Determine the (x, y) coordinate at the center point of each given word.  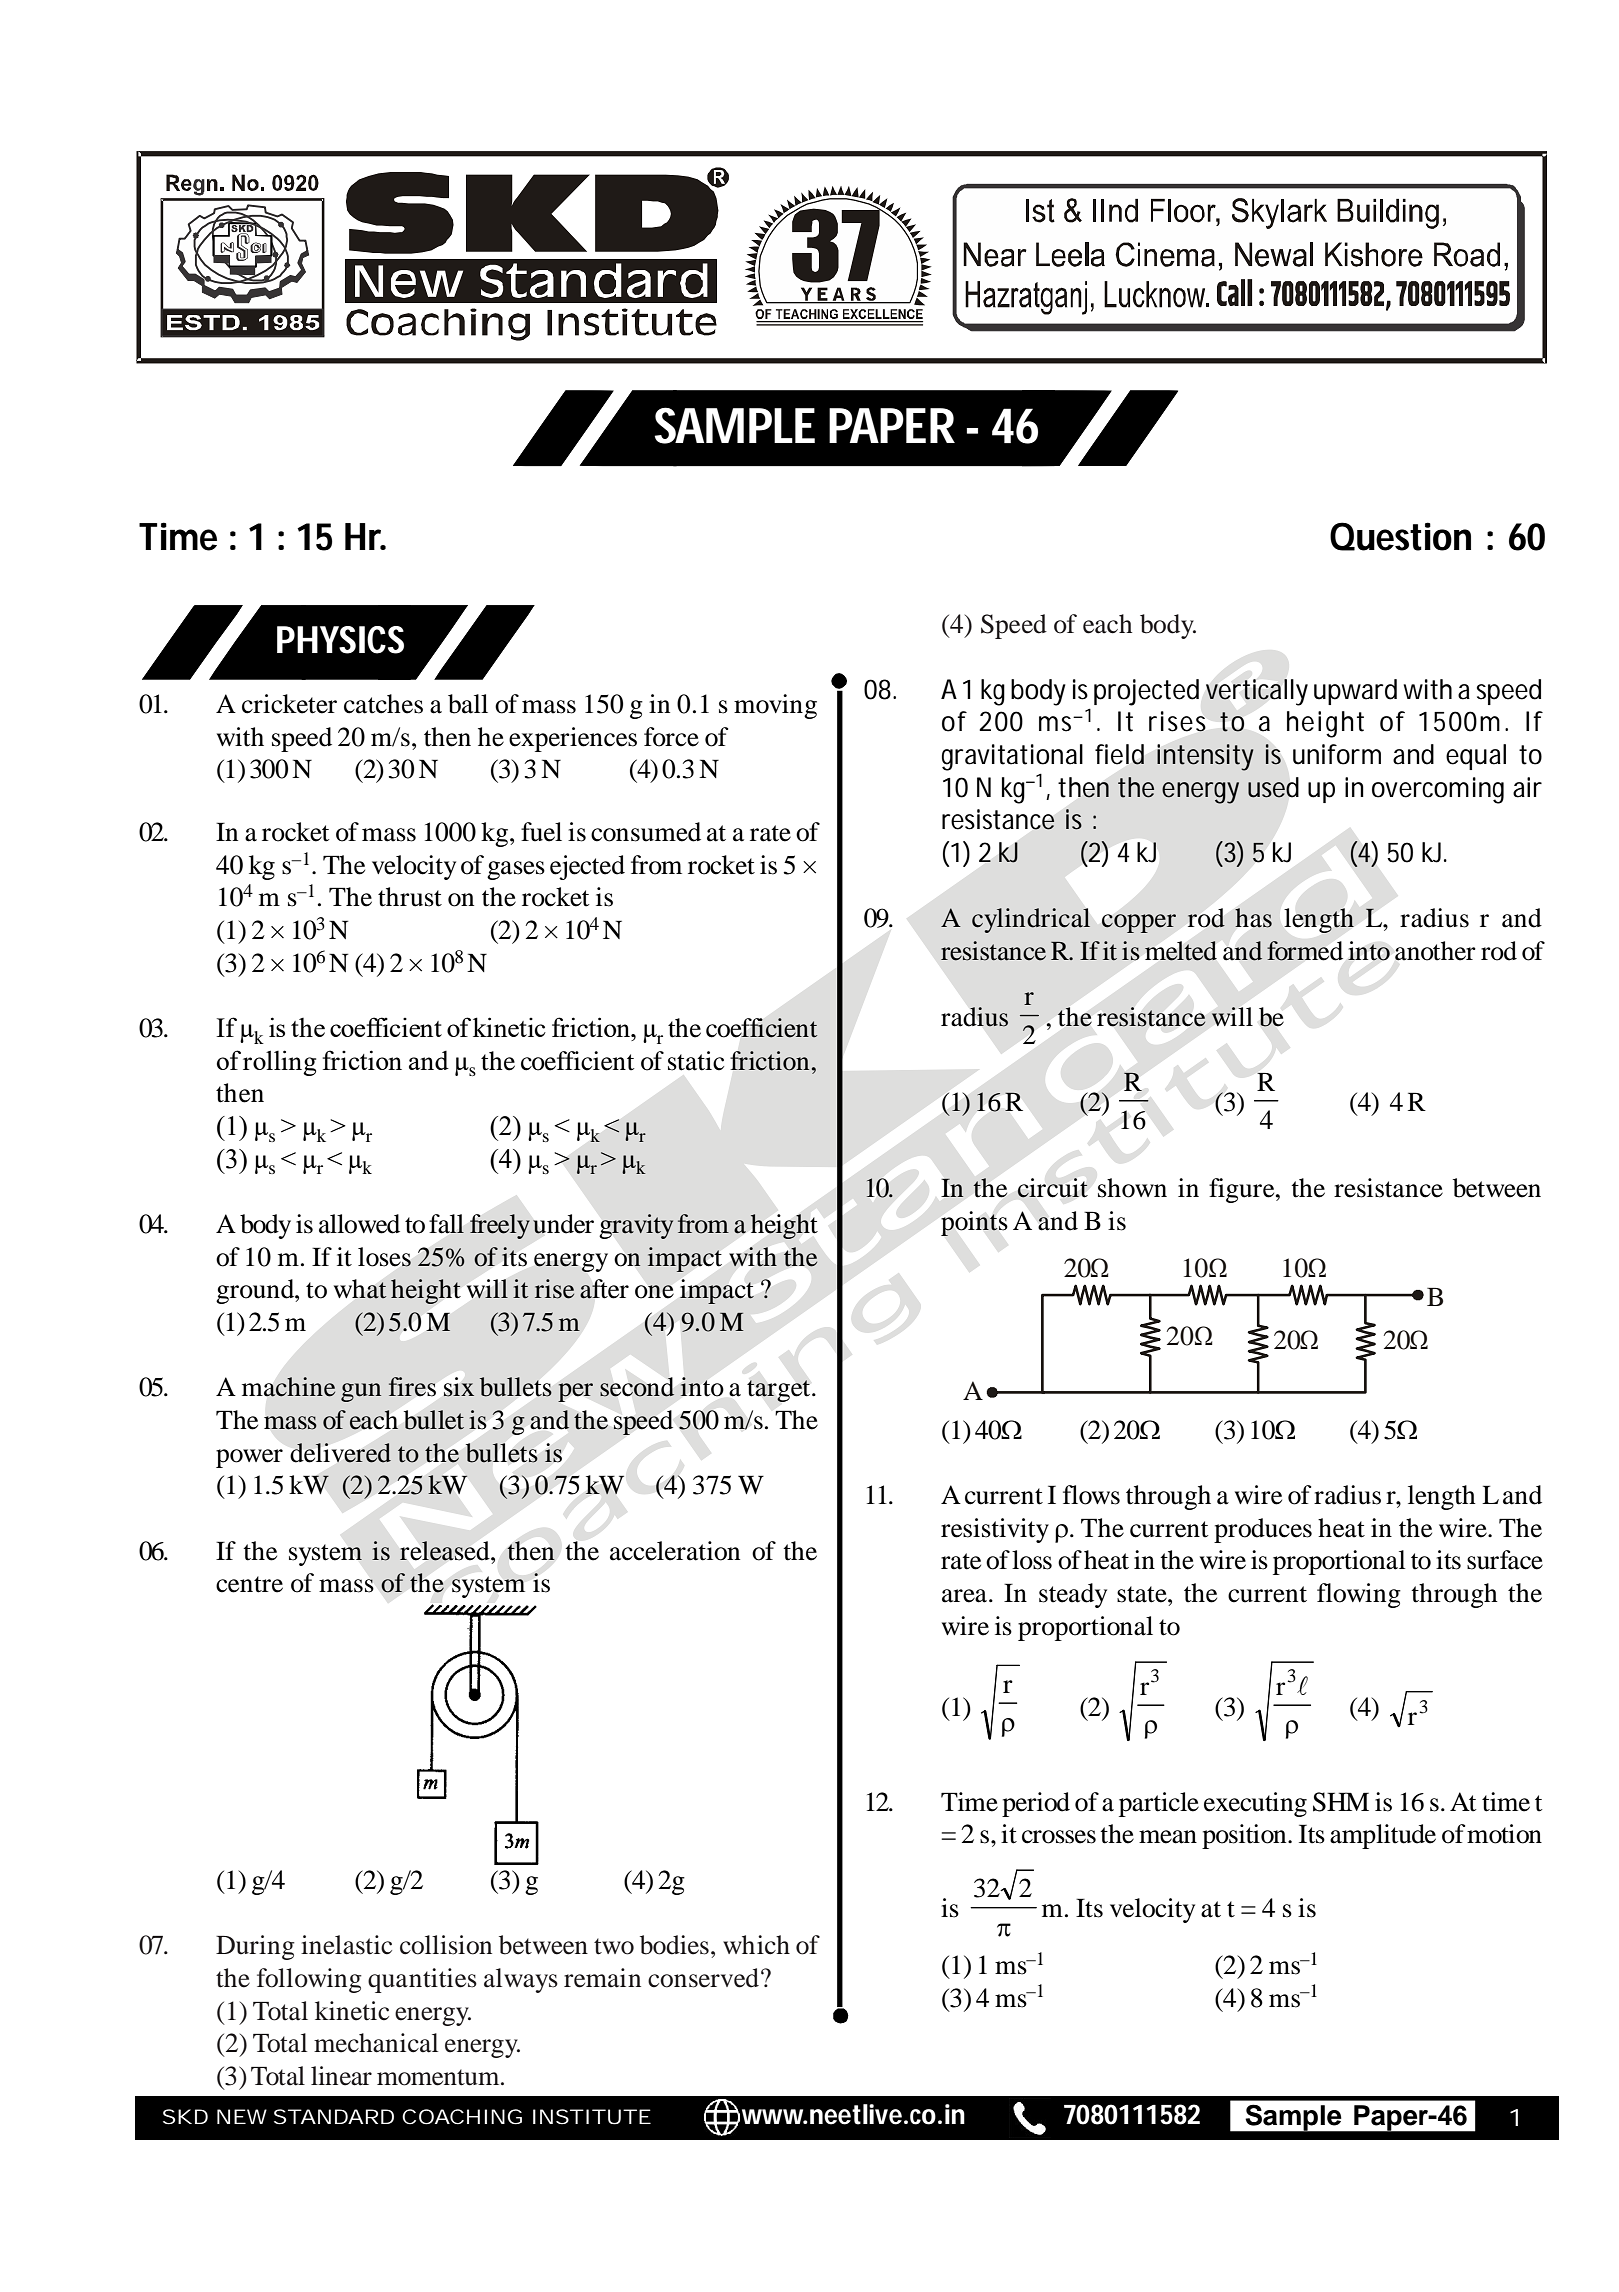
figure (1243, 1190)
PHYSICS (340, 640)
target (780, 1391)
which (756, 1945)
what (360, 1289)
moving (775, 706)
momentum (439, 2077)
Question (1400, 536)
